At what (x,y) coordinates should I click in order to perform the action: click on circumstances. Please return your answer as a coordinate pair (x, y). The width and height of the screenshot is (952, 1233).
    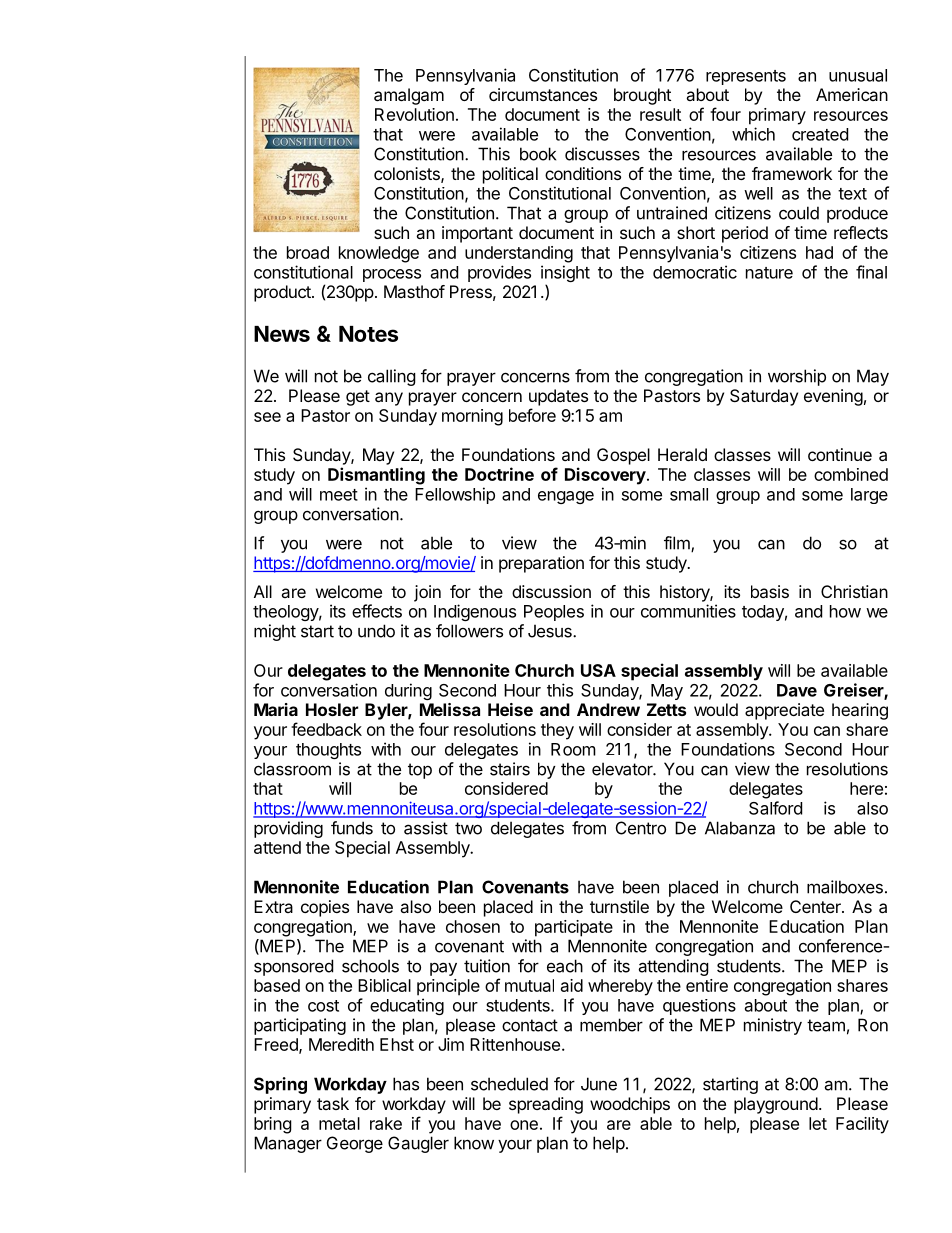
    Looking at the image, I should click on (543, 94).
